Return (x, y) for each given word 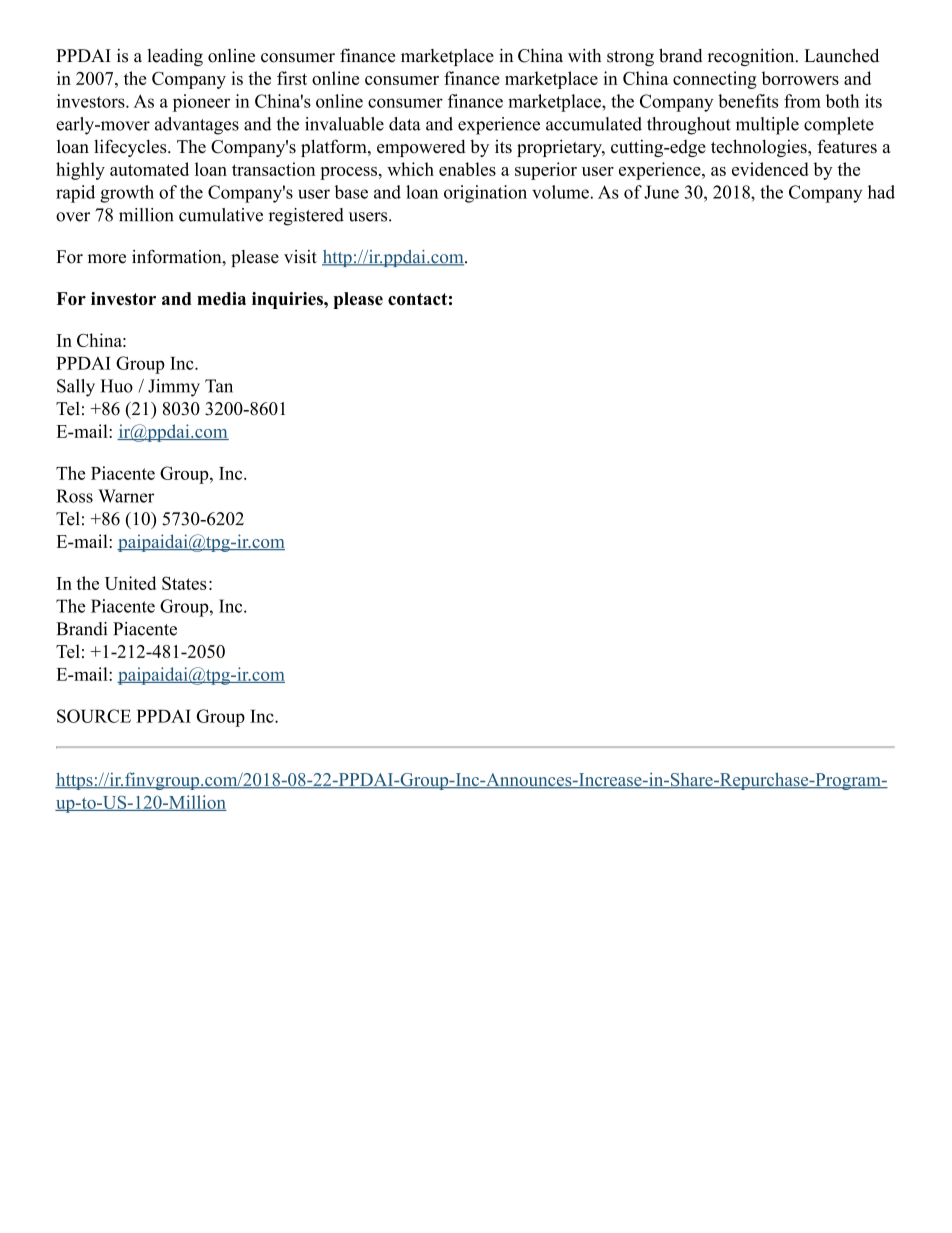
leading (175, 57)
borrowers (800, 78)
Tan (219, 386)
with (584, 55)
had (881, 192)
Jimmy (174, 388)
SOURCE (94, 716)
